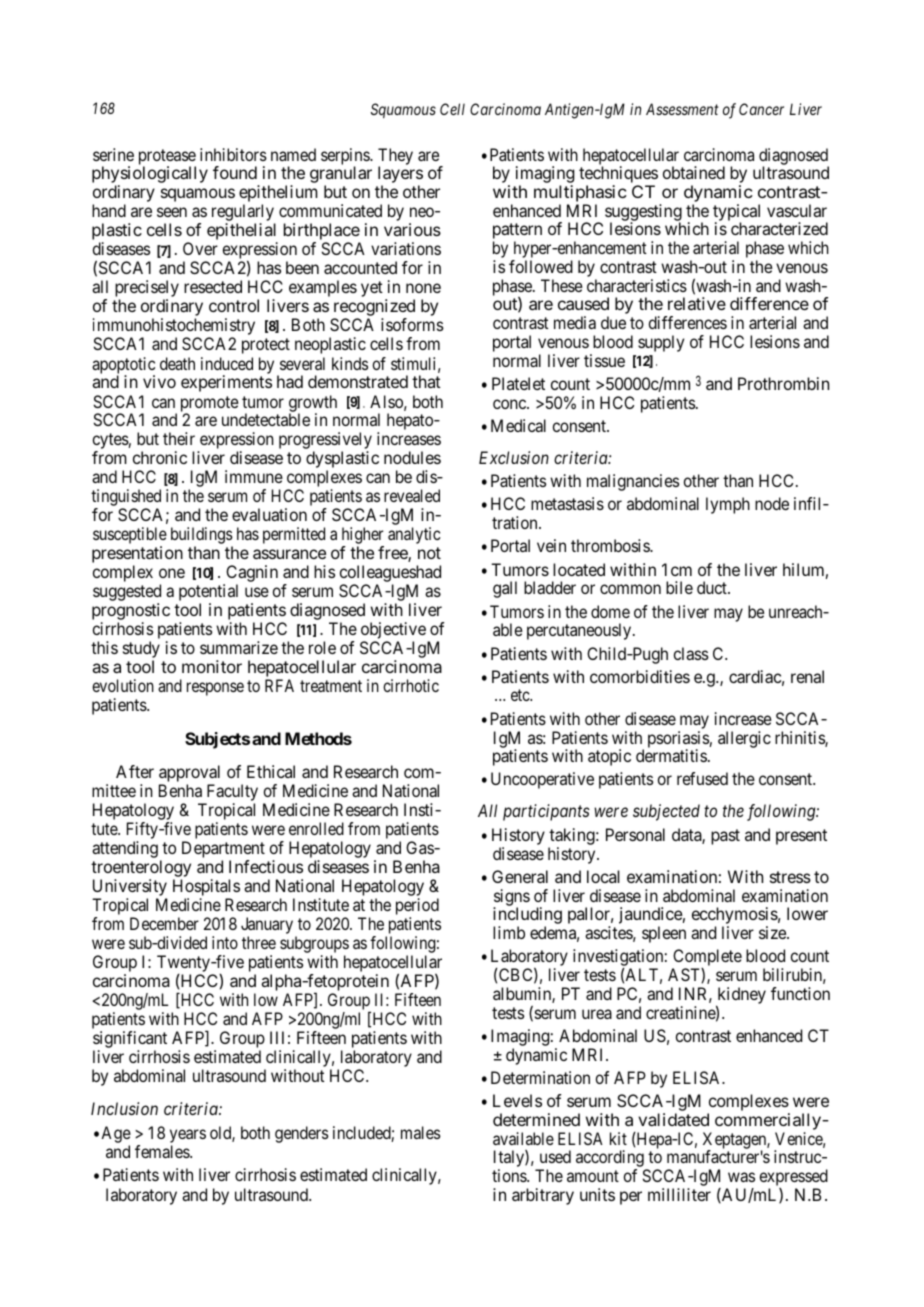 The image size is (924, 1307). I want to click on monitor, so click(212, 666).
